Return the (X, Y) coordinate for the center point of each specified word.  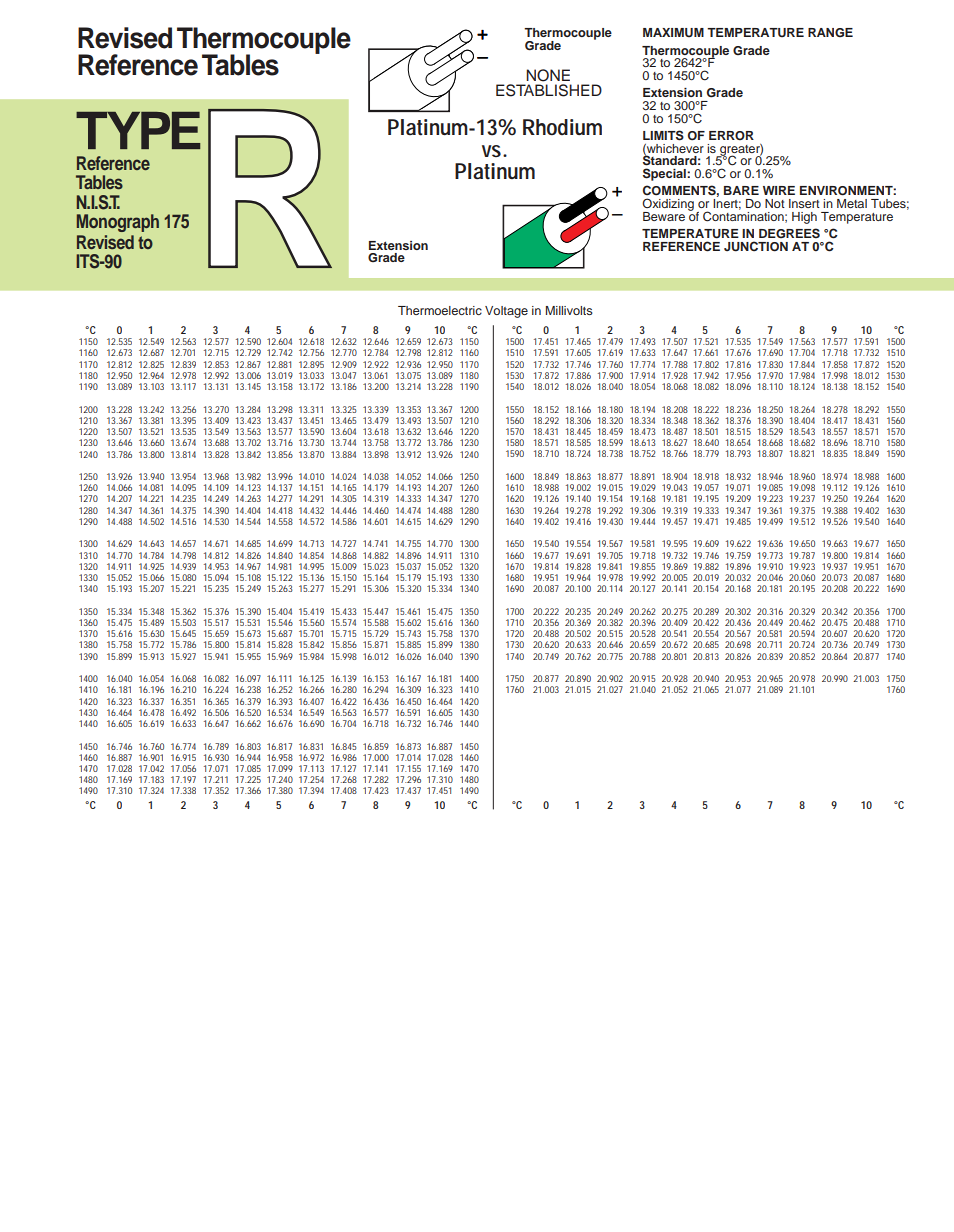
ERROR (731, 135)
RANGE (830, 32)
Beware (664, 216)
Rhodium (562, 127)
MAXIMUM (673, 33)
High (804, 218)
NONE (548, 75)
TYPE (138, 130)
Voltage (506, 312)
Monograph (118, 223)
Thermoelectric (440, 310)
